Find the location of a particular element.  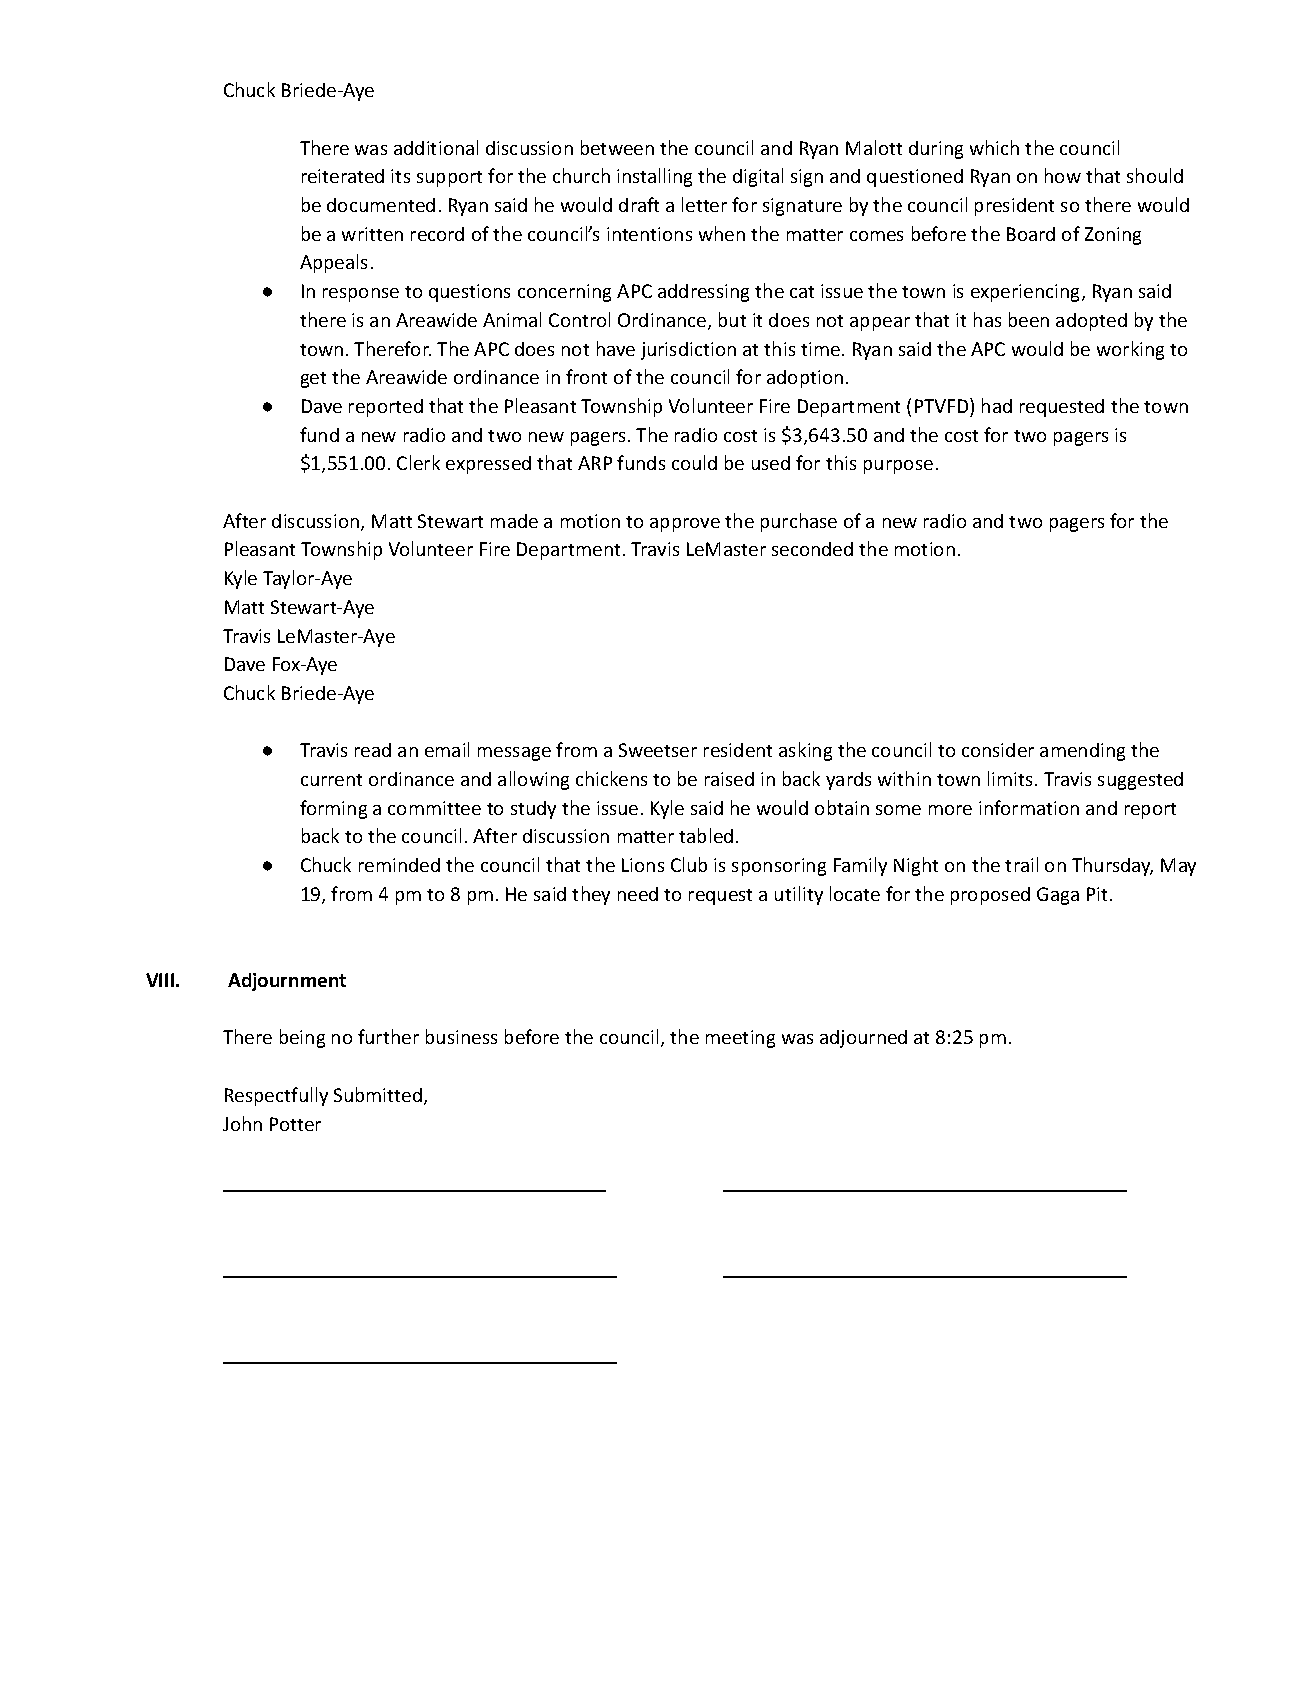

Submitted is located at coordinates (378, 1094).
